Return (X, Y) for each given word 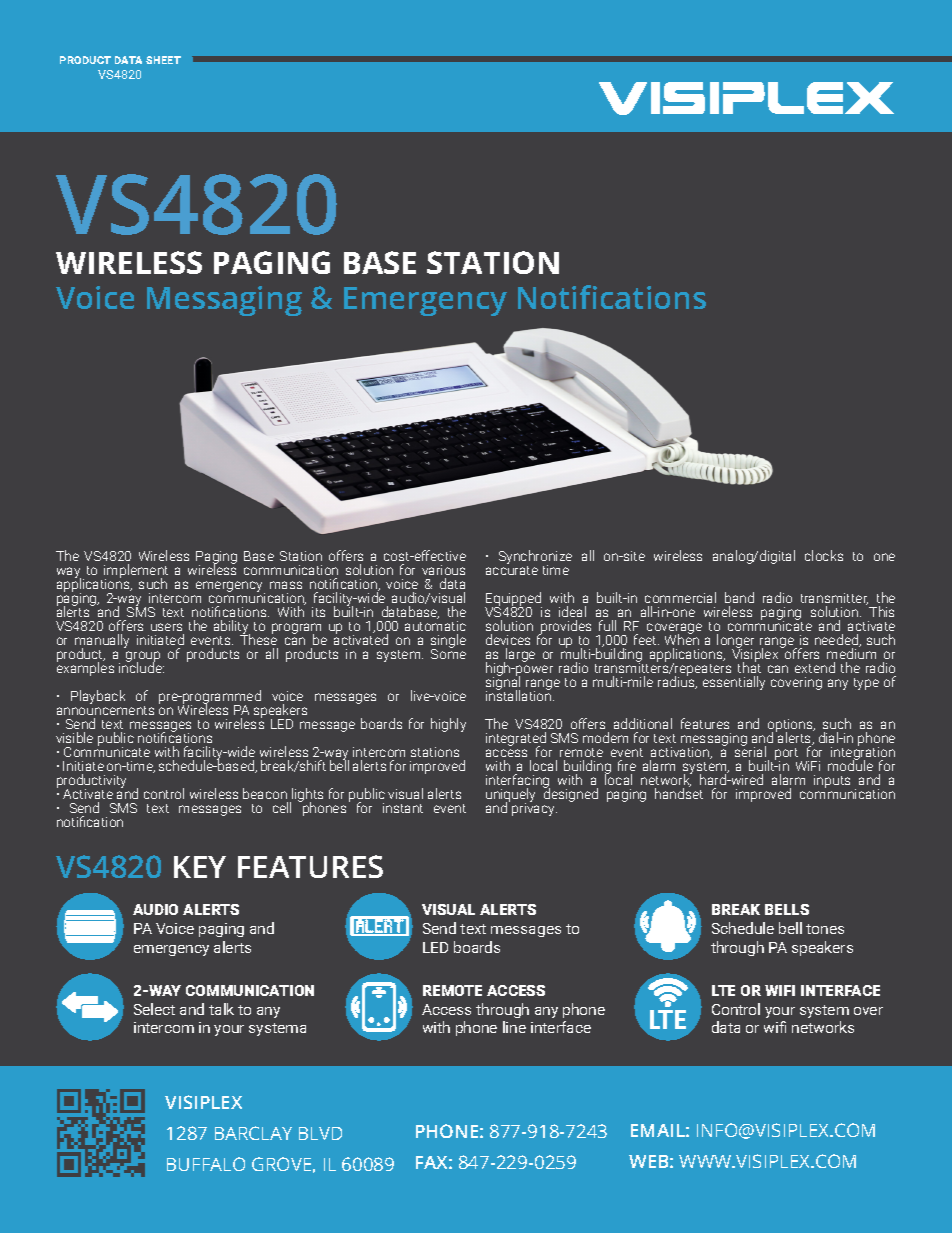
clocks (824, 555)
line (514, 1027)
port (786, 755)
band (739, 597)
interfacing (518, 782)
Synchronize (535, 558)
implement (136, 572)
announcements (105, 710)
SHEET (163, 60)
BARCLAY (253, 1133)
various (443, 570)
